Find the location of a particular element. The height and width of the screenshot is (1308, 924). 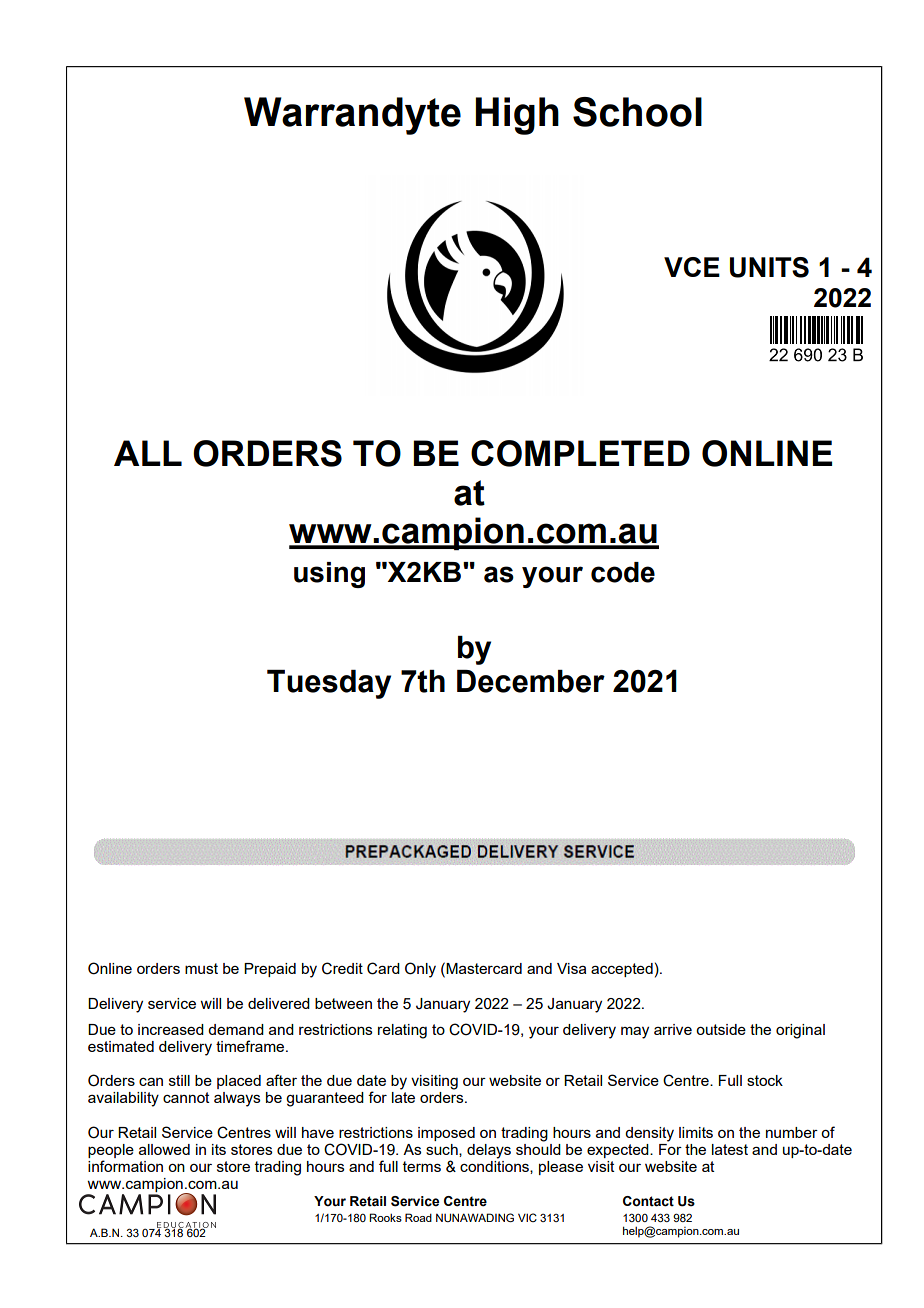

allowed is located at coordinates (164, 1149).
